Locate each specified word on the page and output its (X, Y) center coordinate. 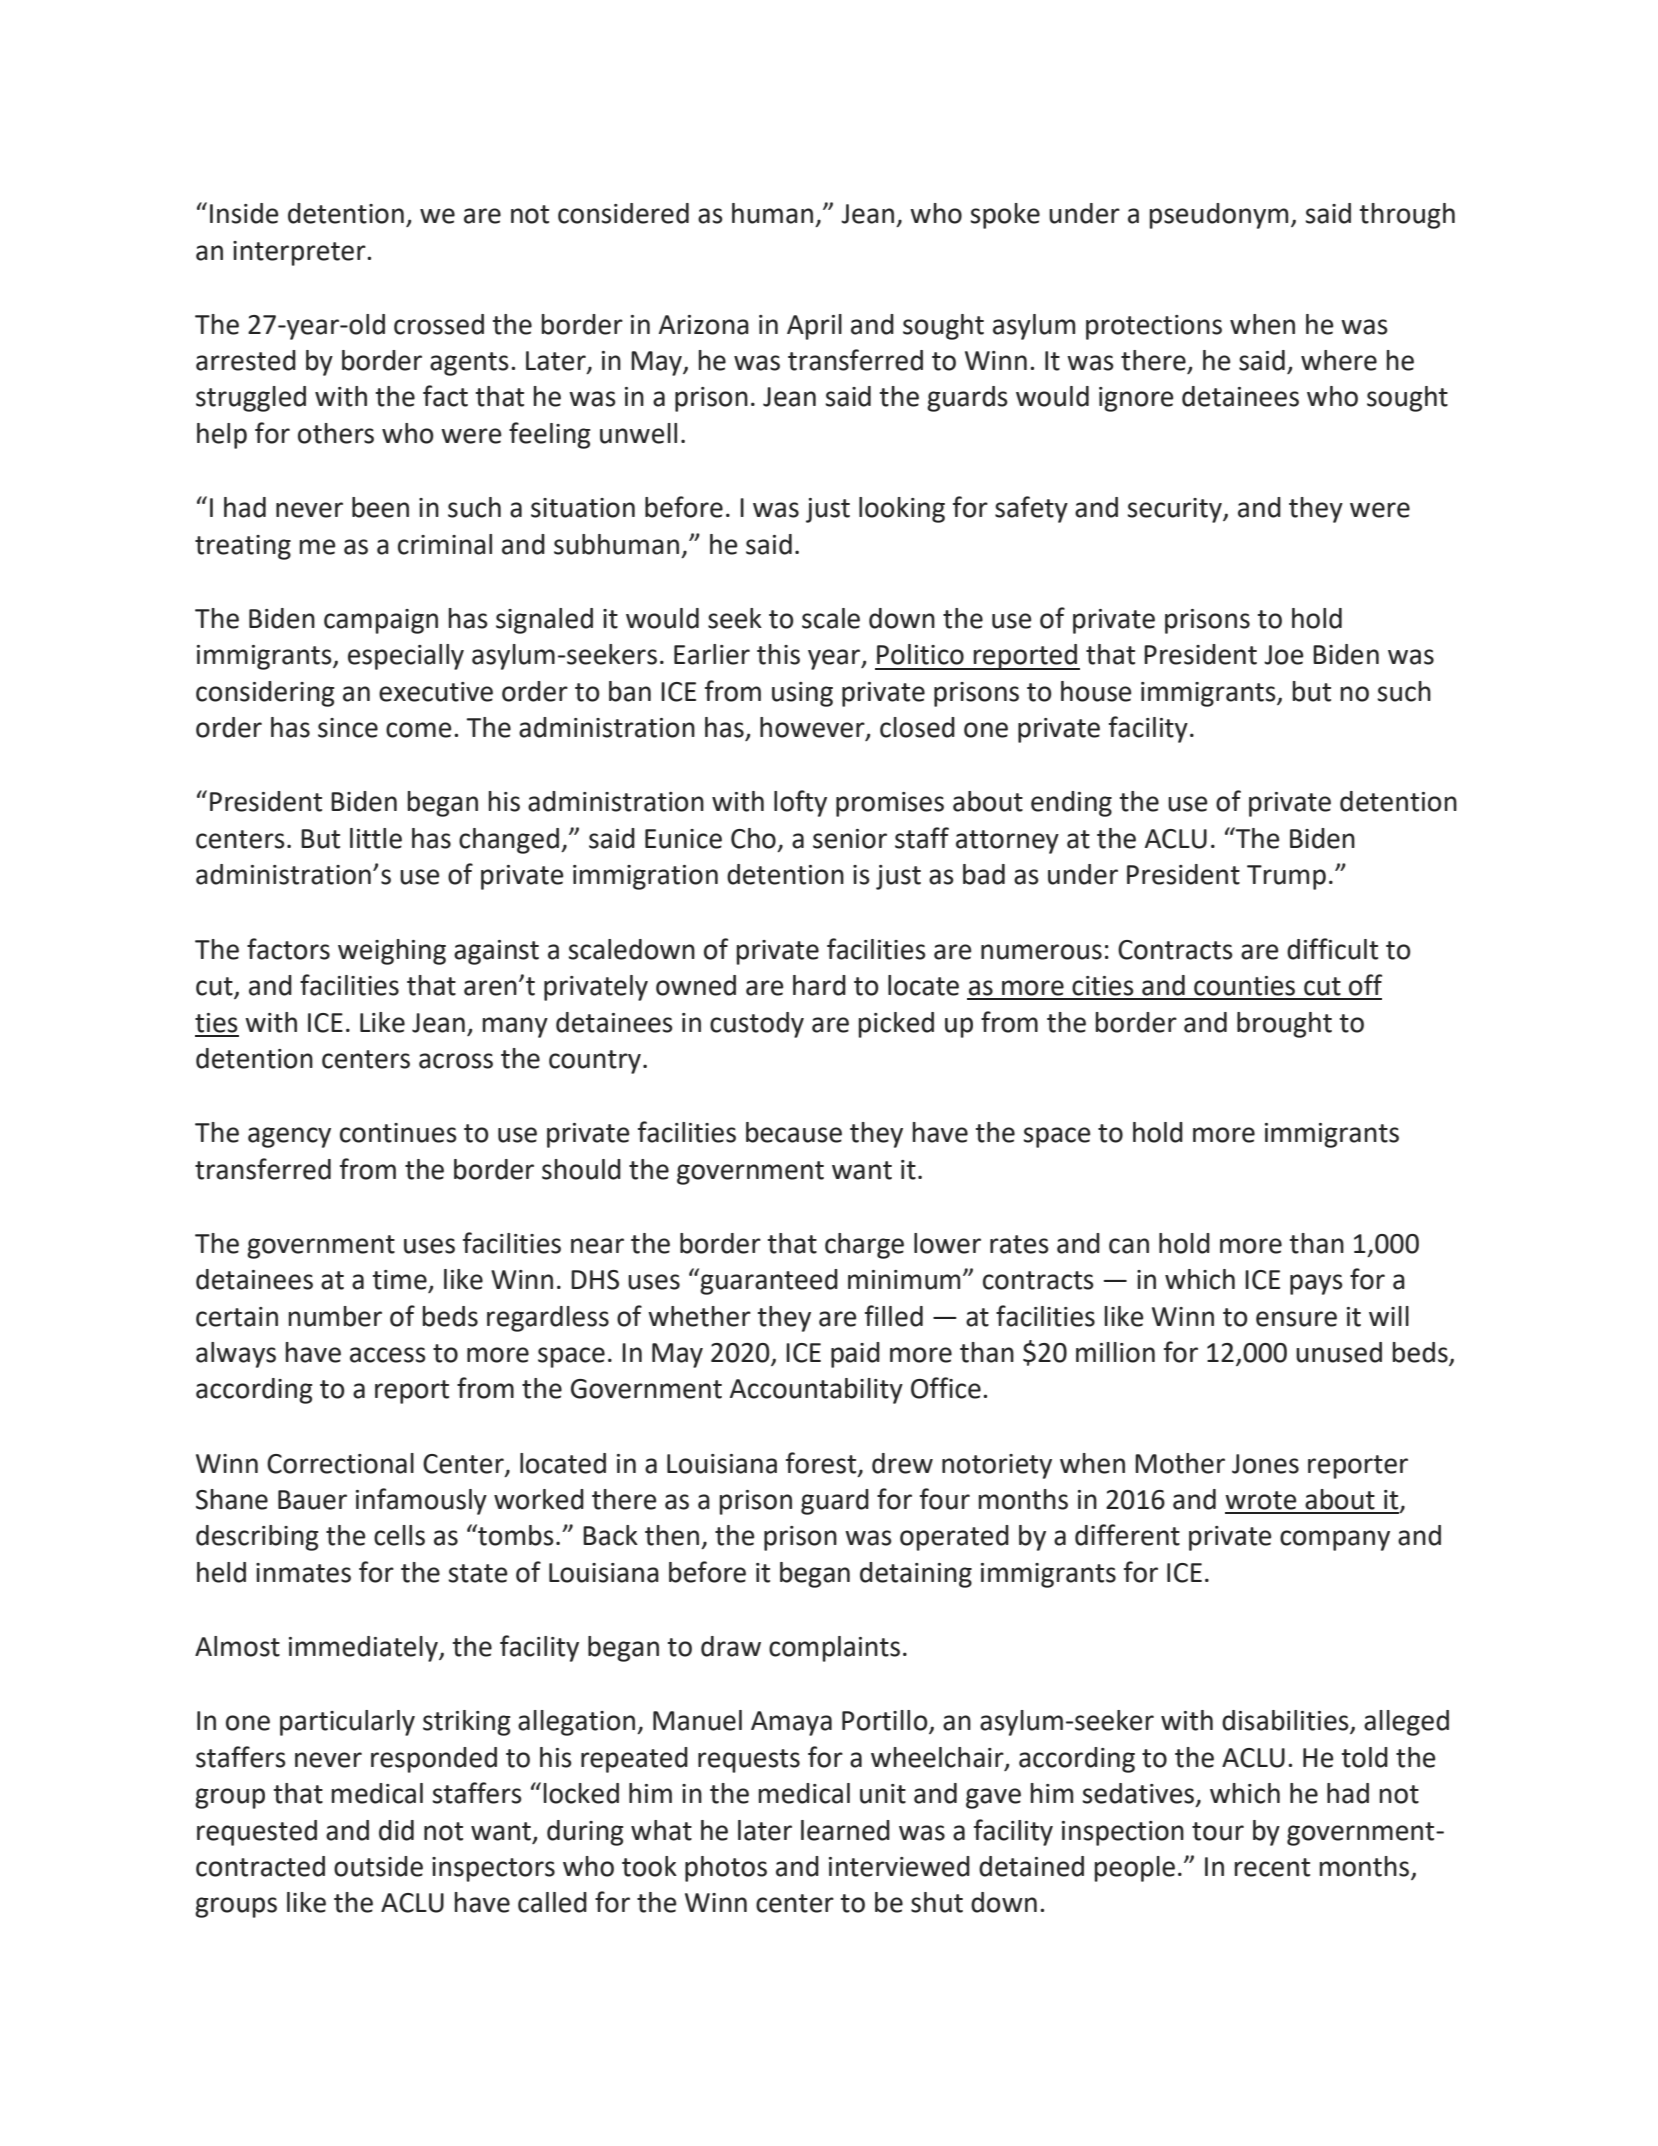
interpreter (300, 253)
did (396, 1830)
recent (1272, 1867)
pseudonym (1219, 216)
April (814, 327)
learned (845, 1830)
